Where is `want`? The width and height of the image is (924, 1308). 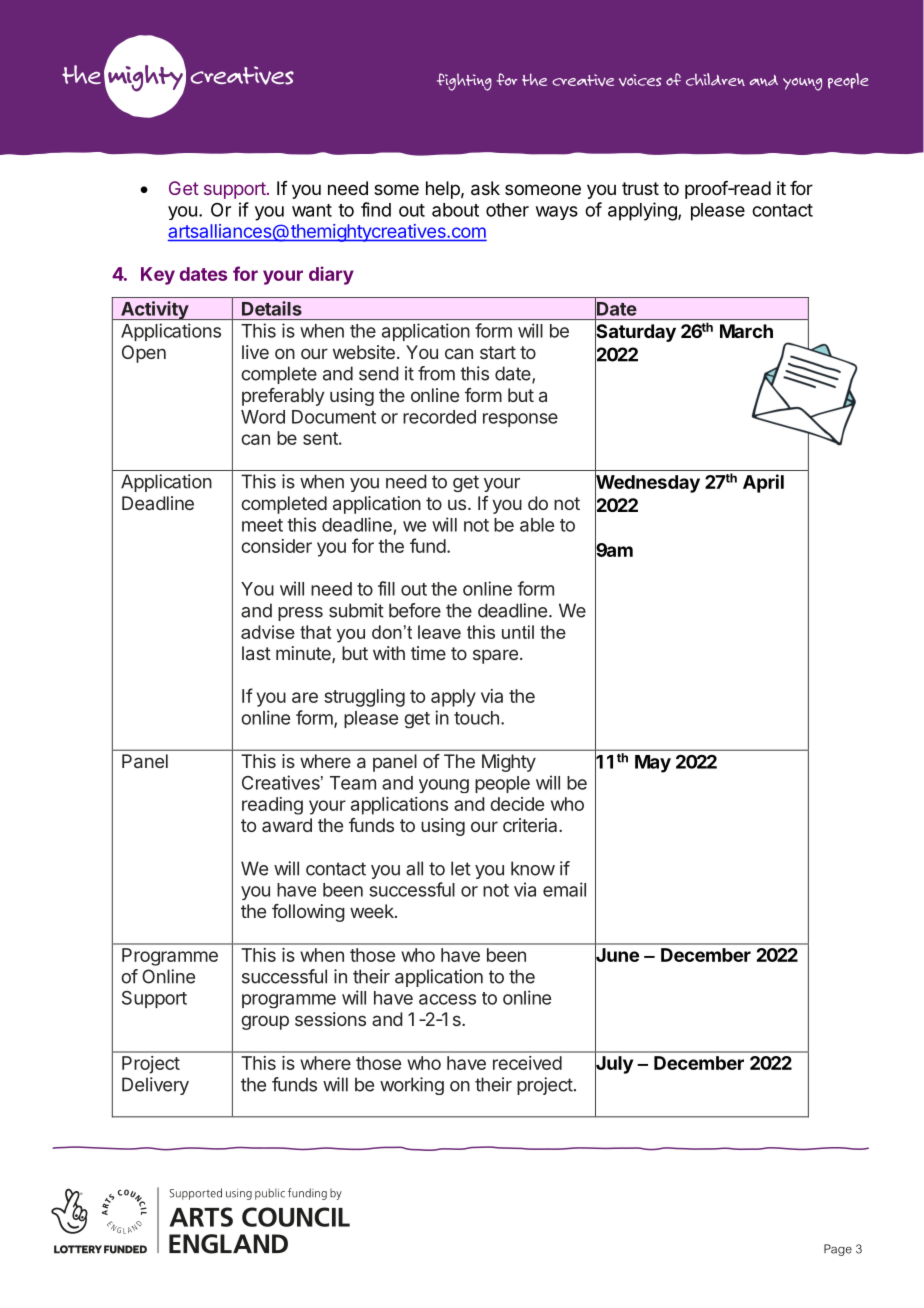
want is located at coordinates (312, 210).
